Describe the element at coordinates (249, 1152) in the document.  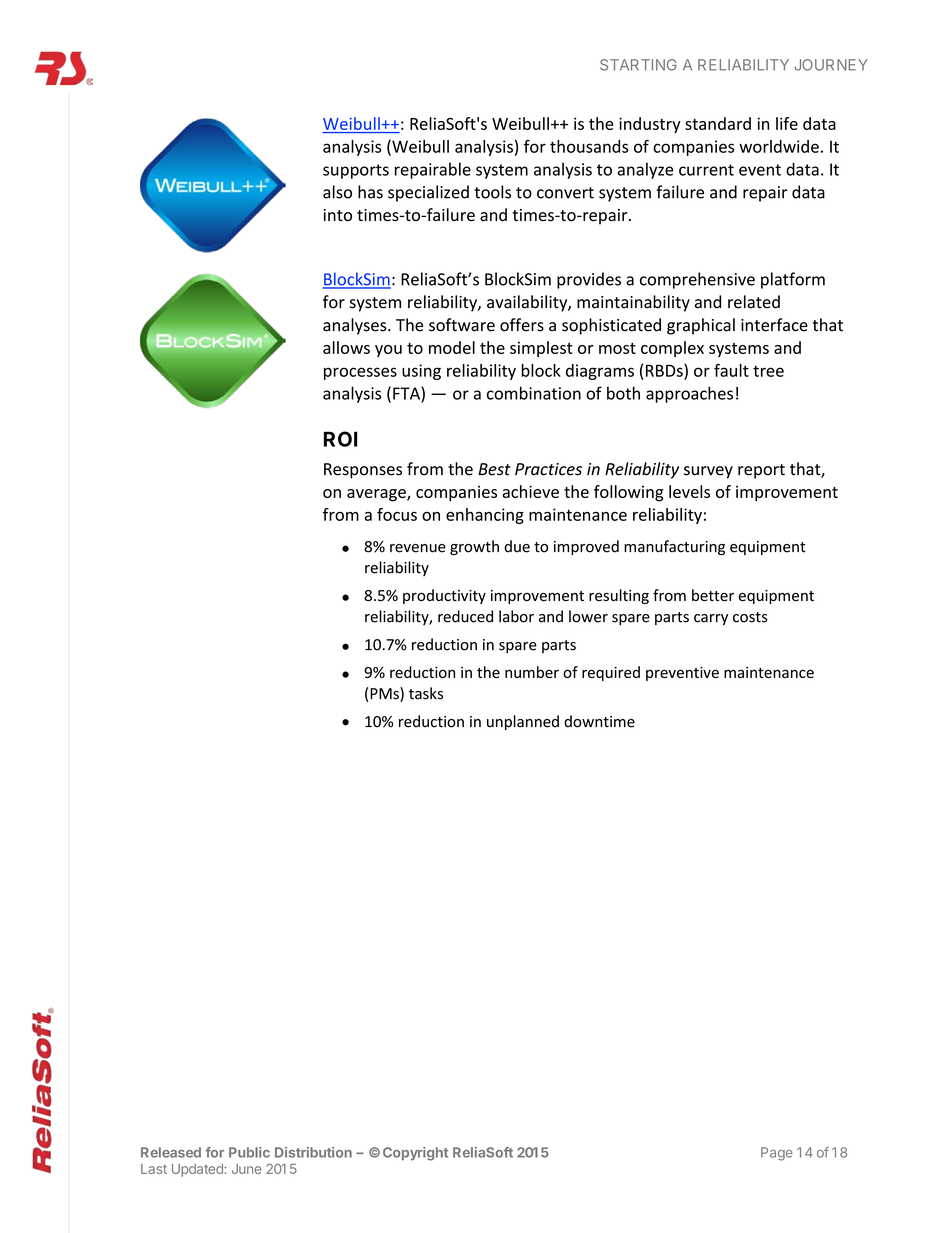
I see `Public` at that location.
